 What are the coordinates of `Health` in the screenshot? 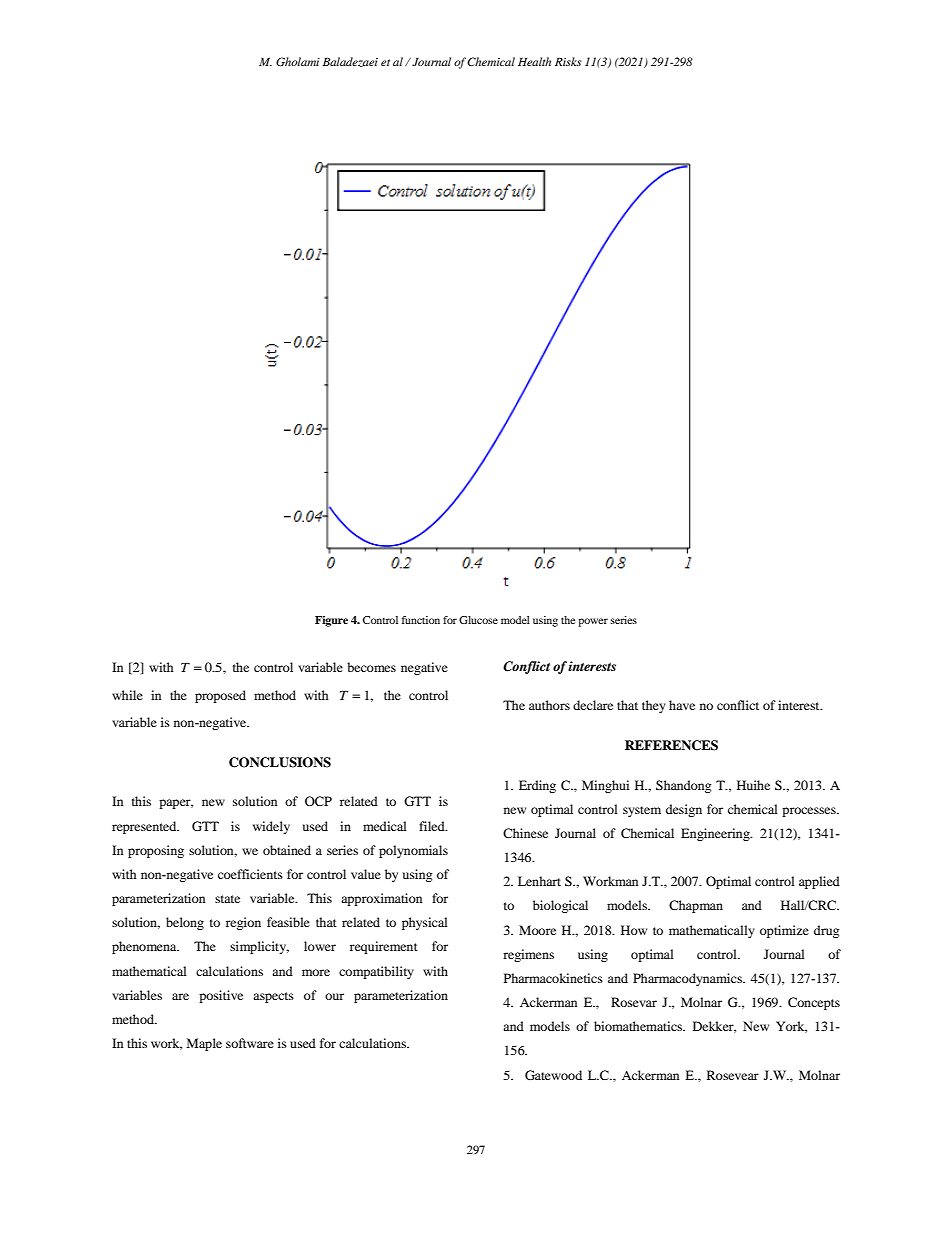 It's located at (534, 61).
